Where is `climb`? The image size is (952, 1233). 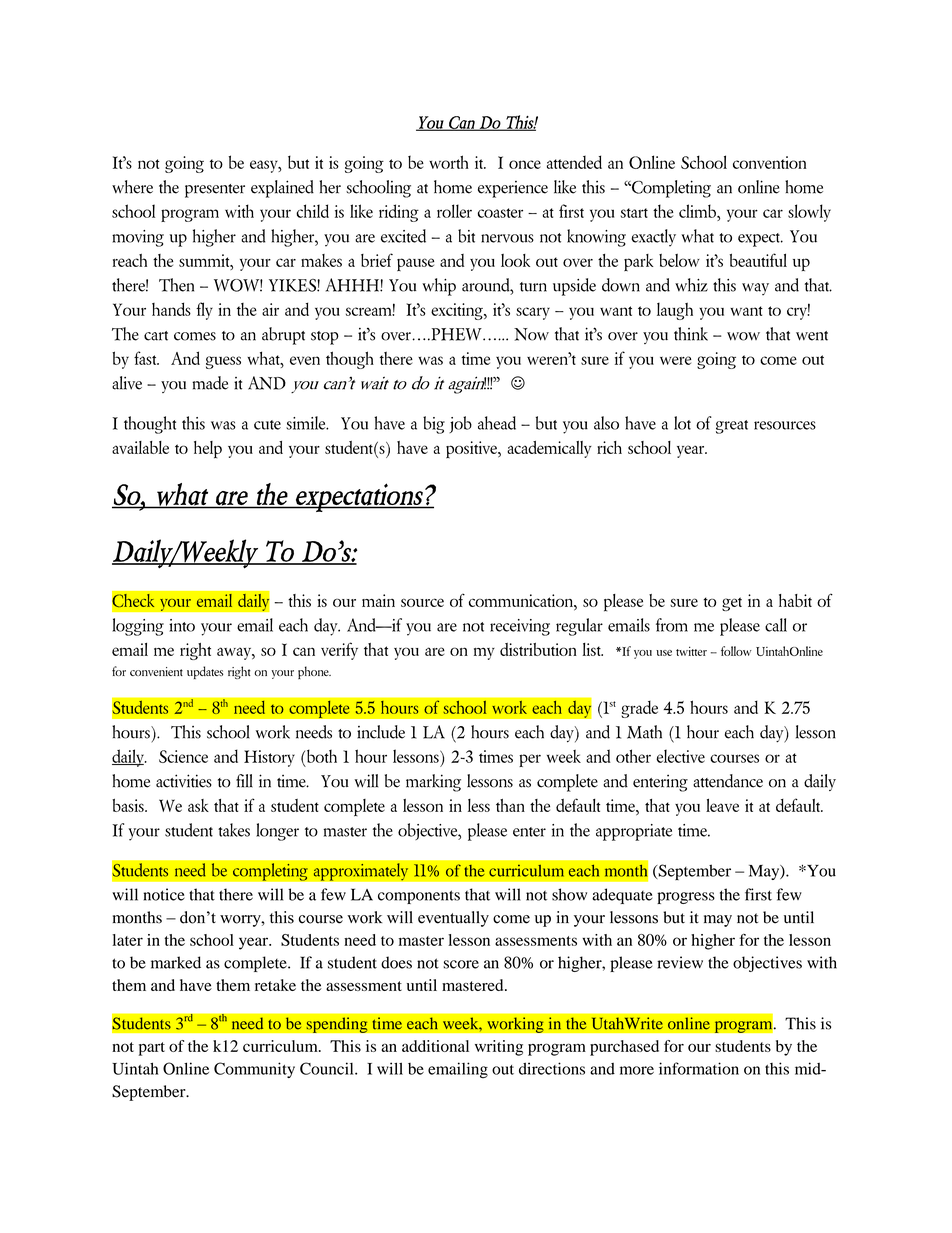 climb is located at coordinates (698, 211).
